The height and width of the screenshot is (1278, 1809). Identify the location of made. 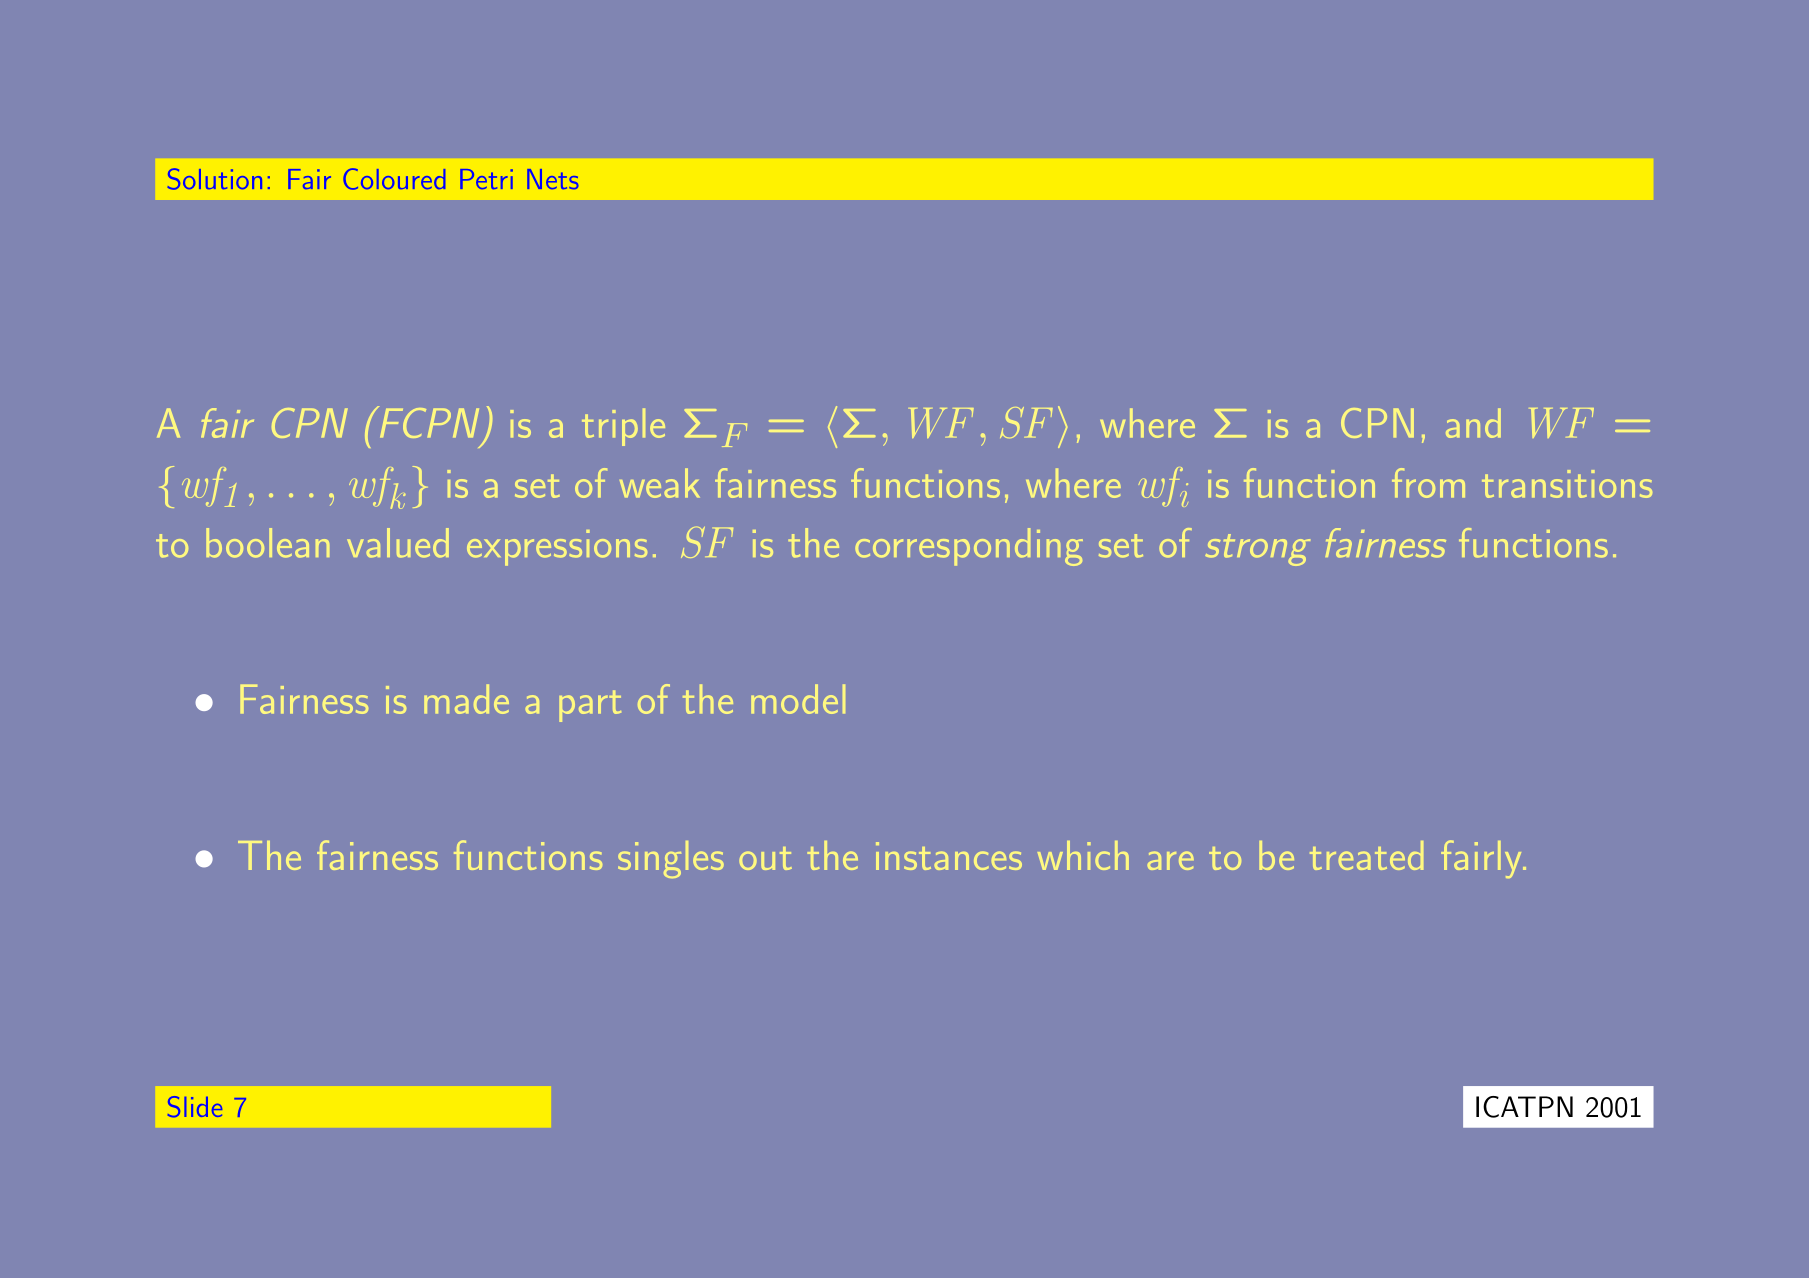
(466, 699).
